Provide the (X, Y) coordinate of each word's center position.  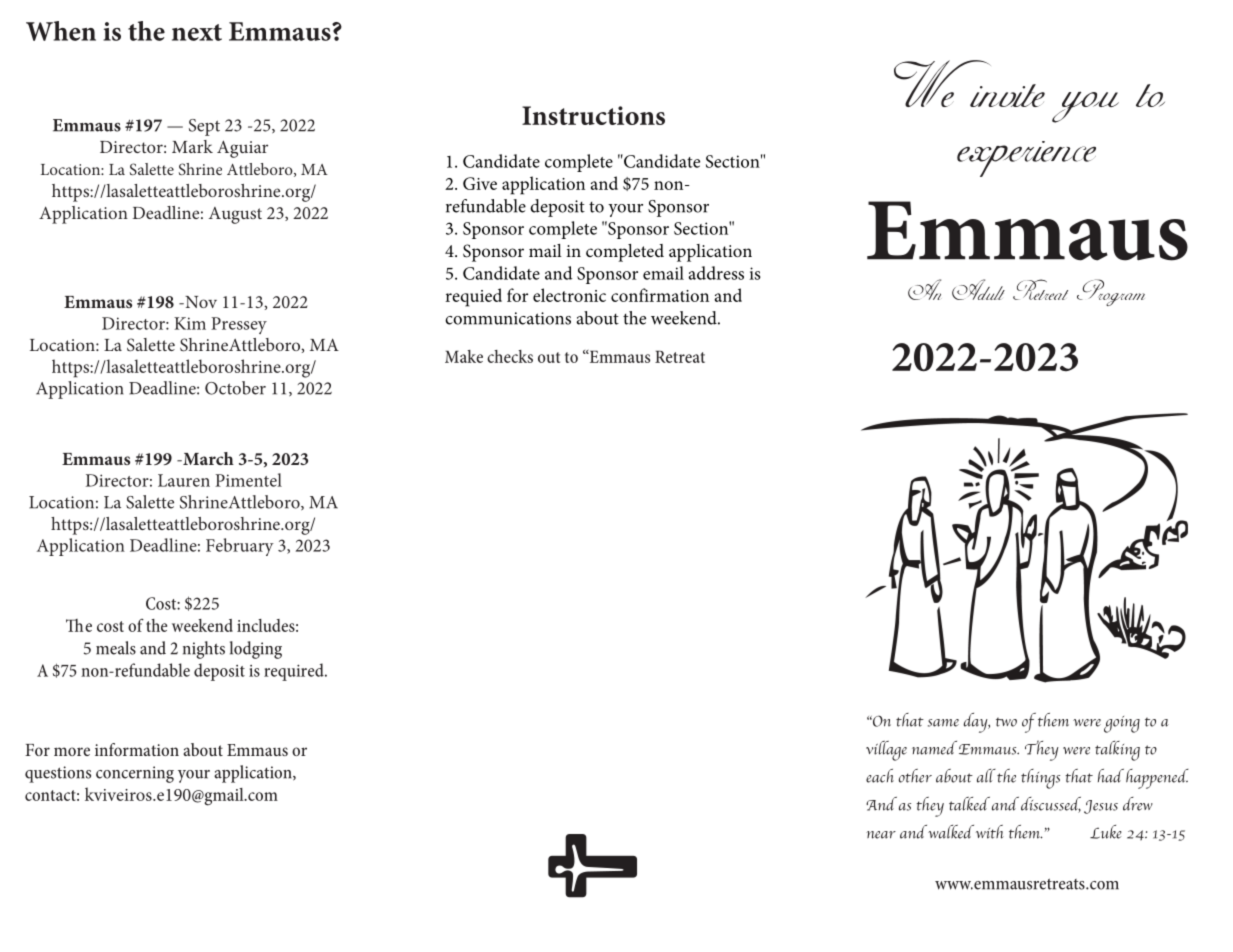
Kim (190, 323)
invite (1007, 95)
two (1006, 722)
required (295, 672)
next (197, 32)
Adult (978, 289)
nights (204, 650)
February (240, 547)
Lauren (184, 480)
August (235, 215)
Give (480, 183)
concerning (135, 774)
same (943, 723)
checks (510, 356)
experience (1026, 159)
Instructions (593, 115)
